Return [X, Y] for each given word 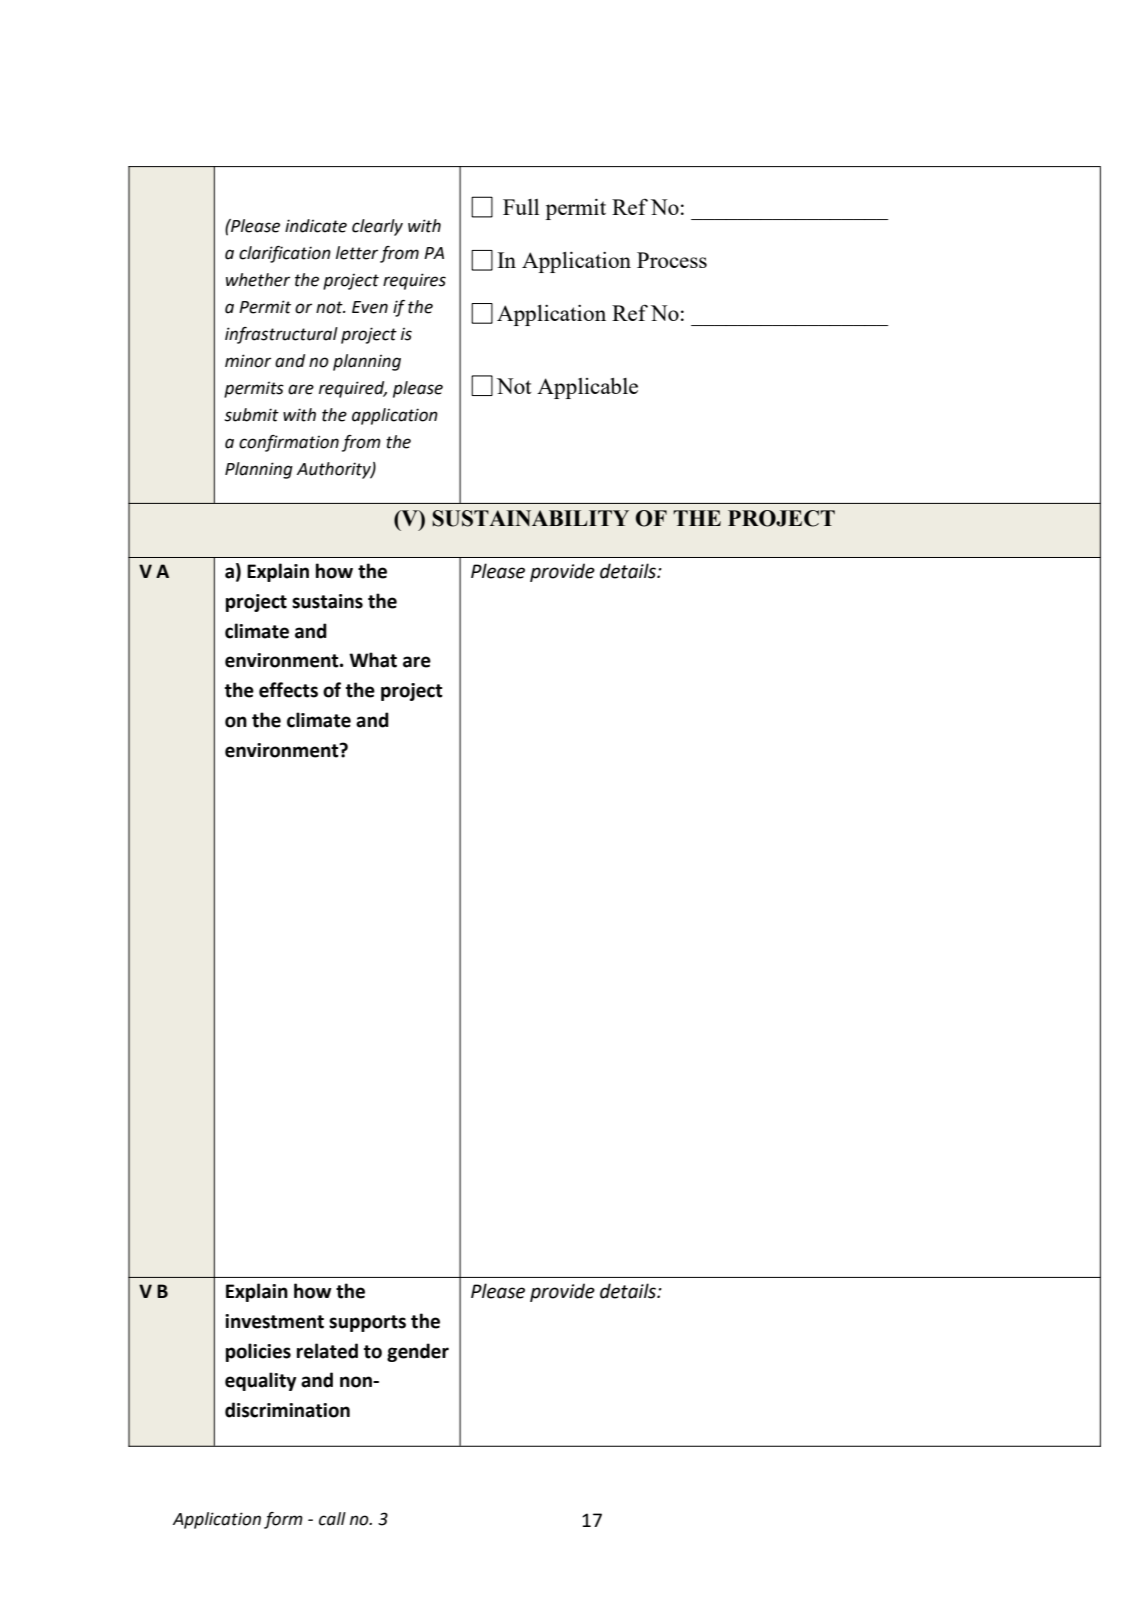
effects [288, 690]
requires [414, 281]
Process [672, 260]
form [283, 1520]
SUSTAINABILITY [530, 518]
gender [418, 1352]
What [373, 660]
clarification [285, 254]
